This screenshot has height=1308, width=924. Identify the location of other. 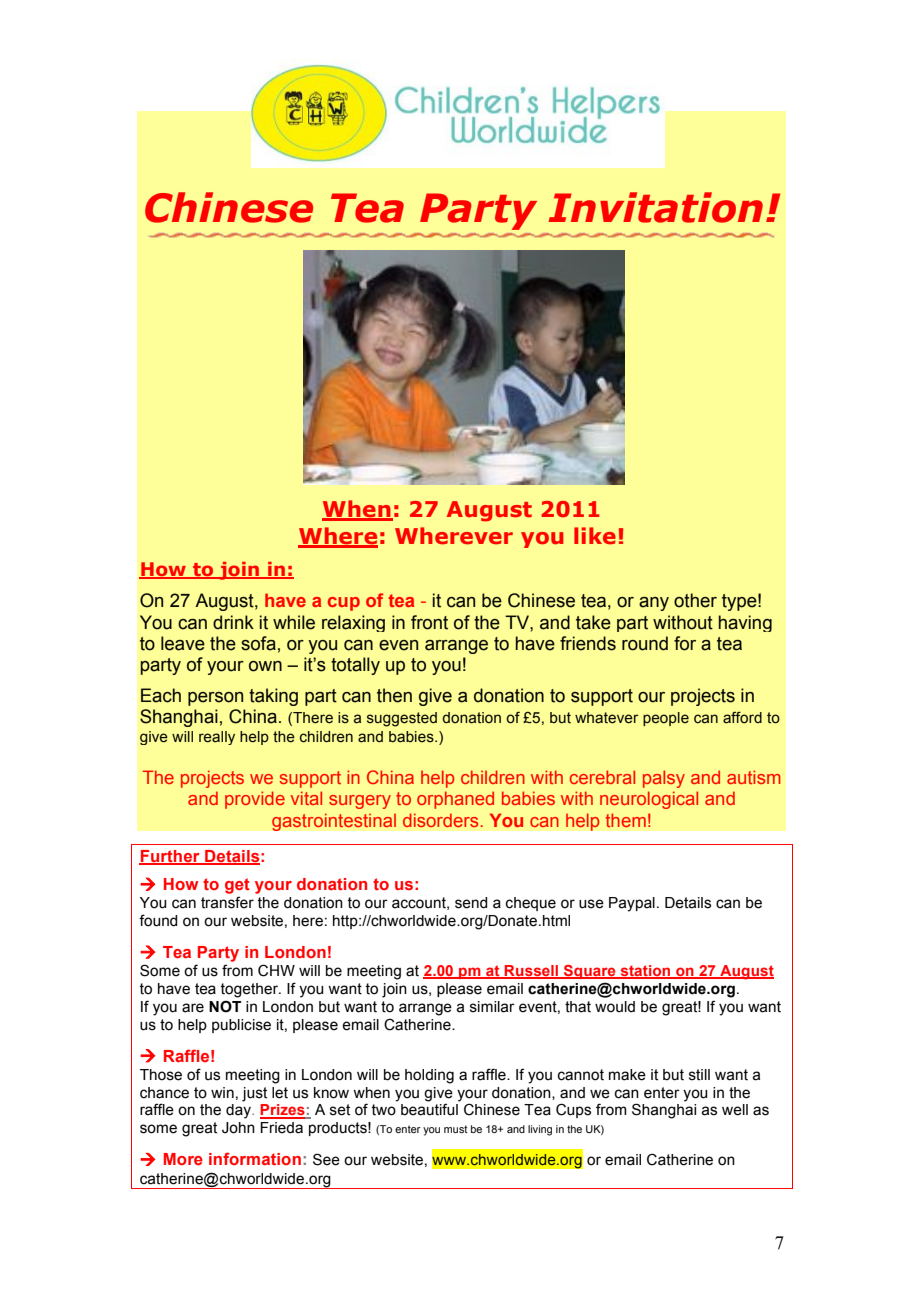
(695, 600).
